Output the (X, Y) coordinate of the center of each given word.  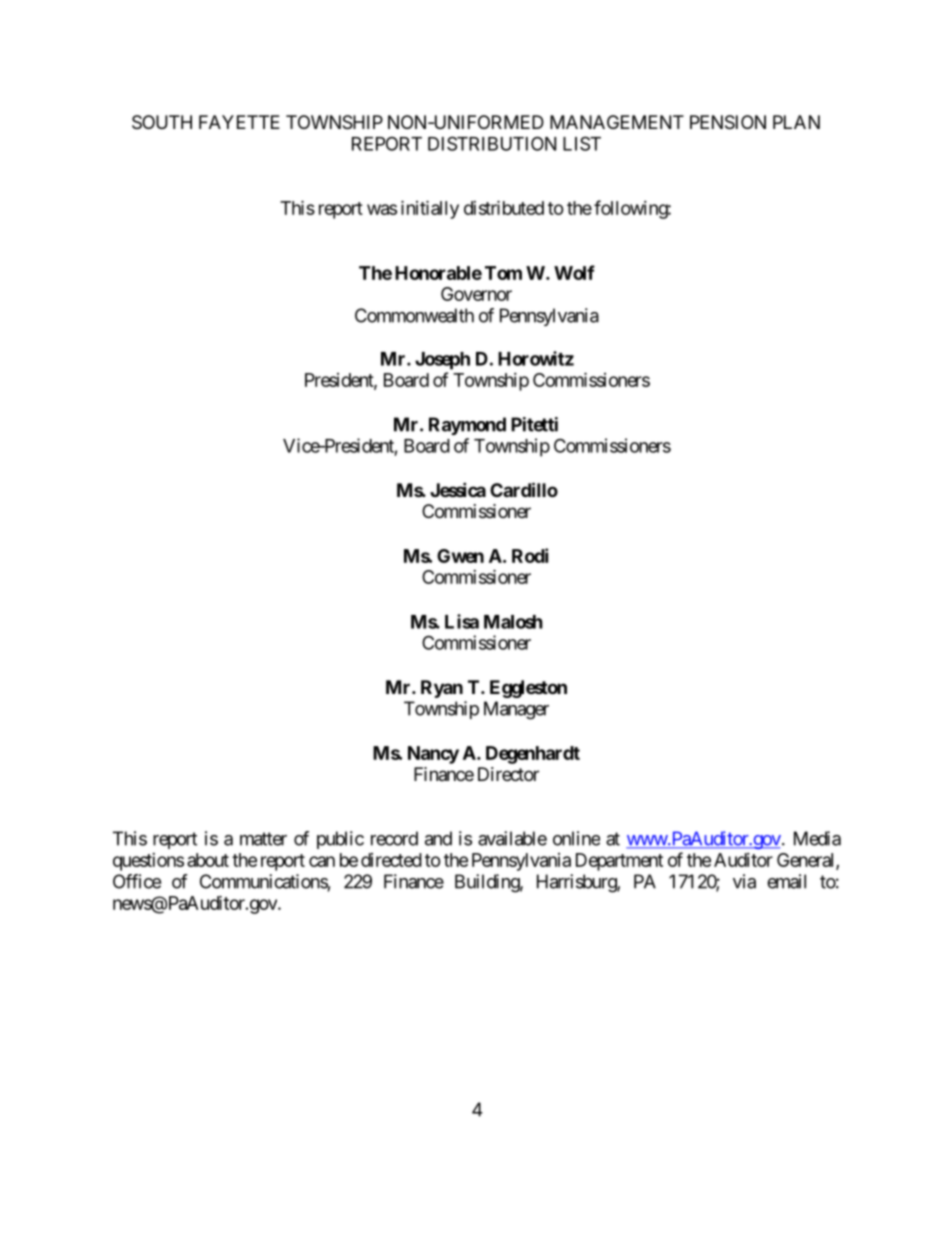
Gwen (460, 556)
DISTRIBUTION (492, 143)
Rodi (530, 555)
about (208, 860)
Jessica (458, 489)
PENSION (728, 122)
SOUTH (162, 122)
